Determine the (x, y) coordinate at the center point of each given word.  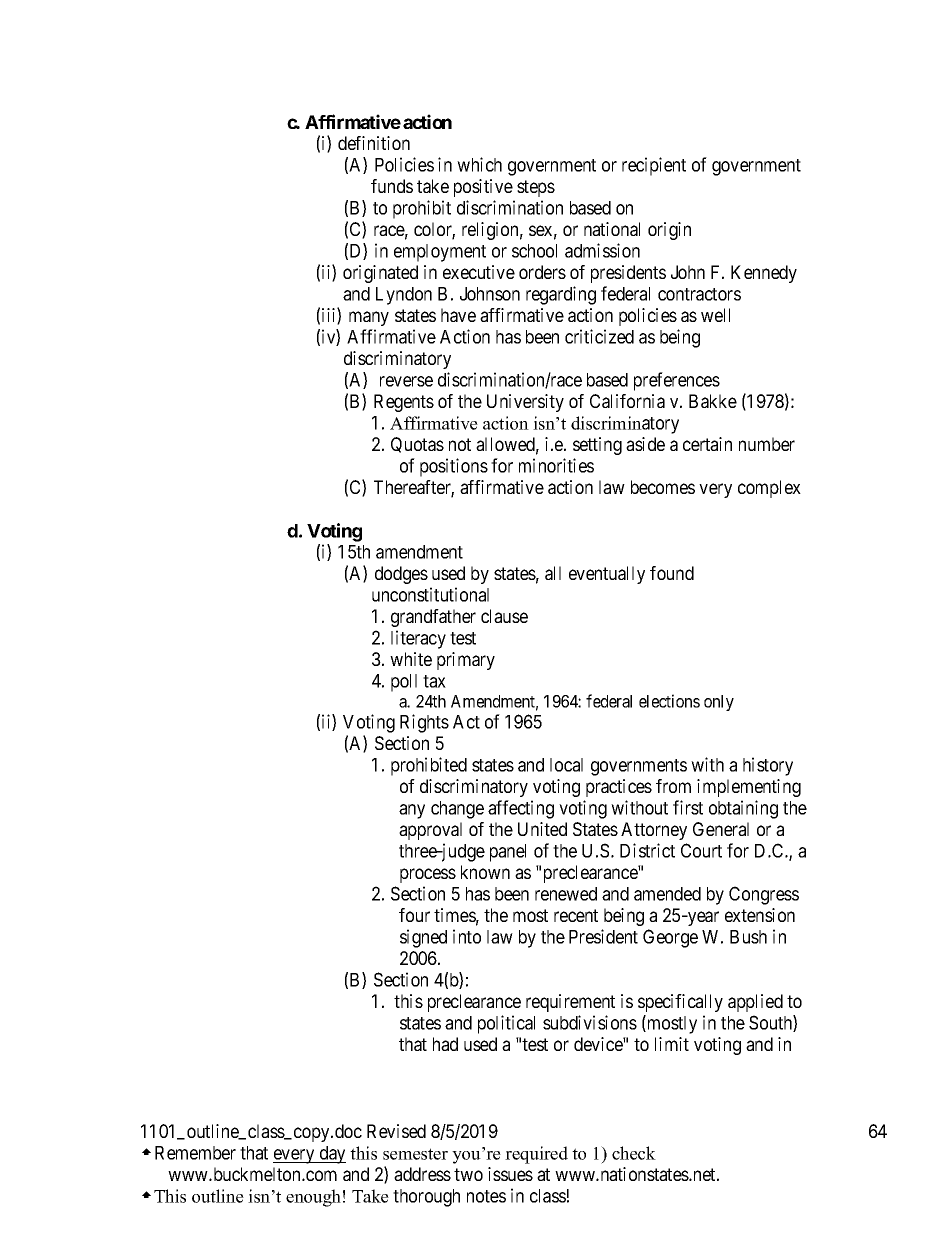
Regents (404, 403)
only (719, 703)
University (525, 403)
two (468, 1174)
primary (466, 661)
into (467, 936)
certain (707, 444)
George (670, 938)
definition (374, 143)
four (414, 915)
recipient (654, 166)
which (479, 164)
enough (313, 1198)
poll (404, 683)
